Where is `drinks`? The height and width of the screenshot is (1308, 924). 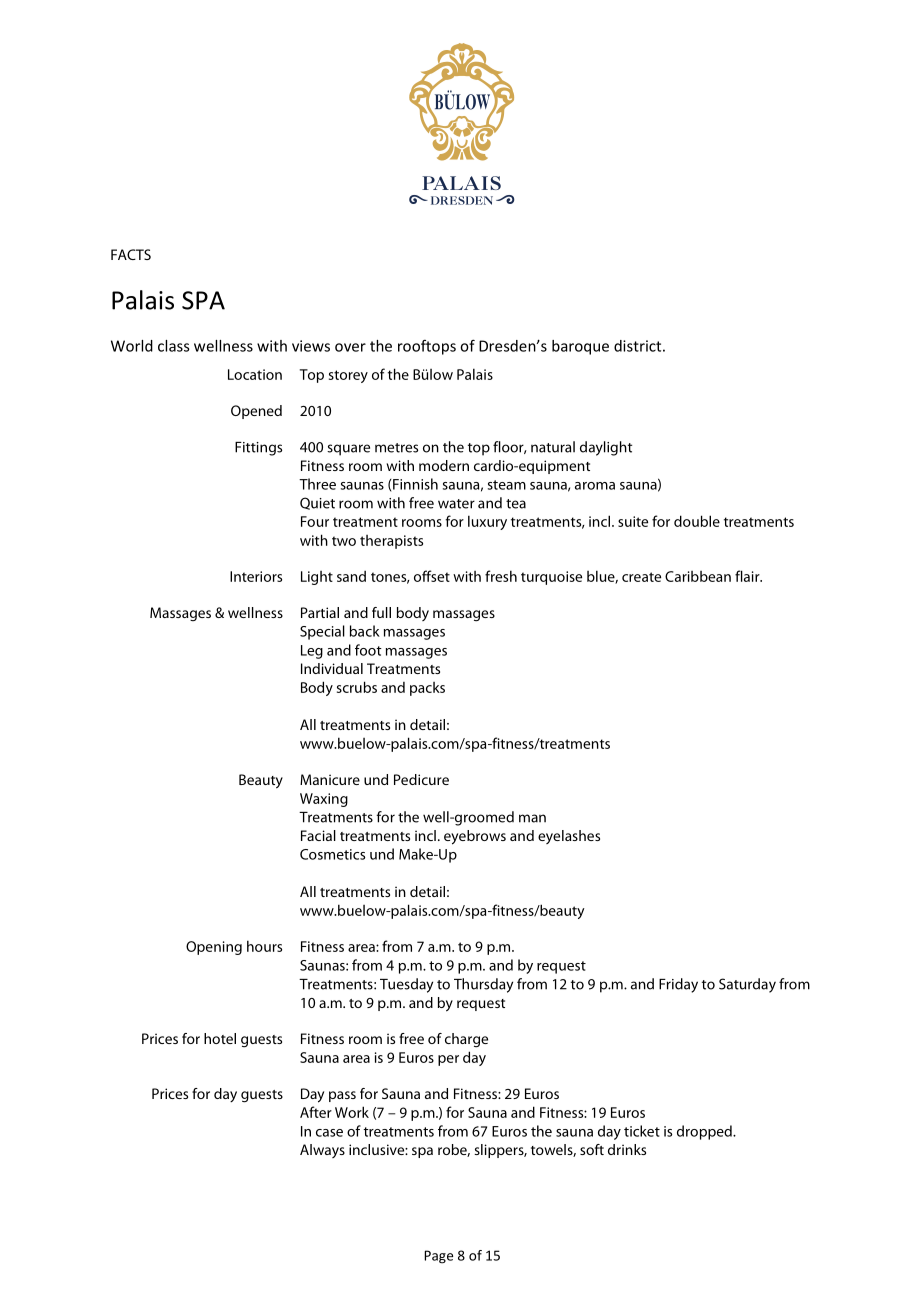 drinks is located at coordinates (627, 1149).
